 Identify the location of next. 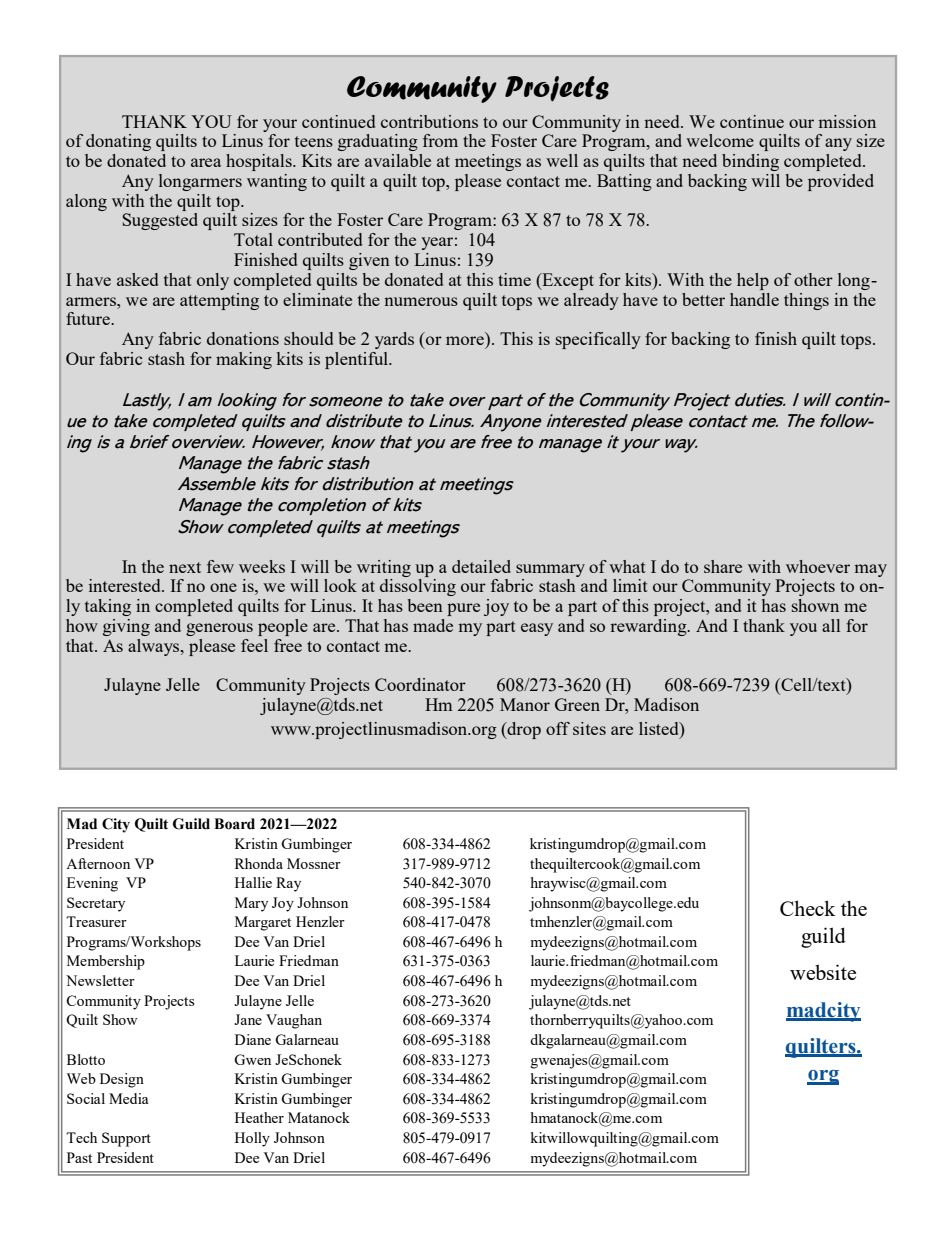
(185, 567).
